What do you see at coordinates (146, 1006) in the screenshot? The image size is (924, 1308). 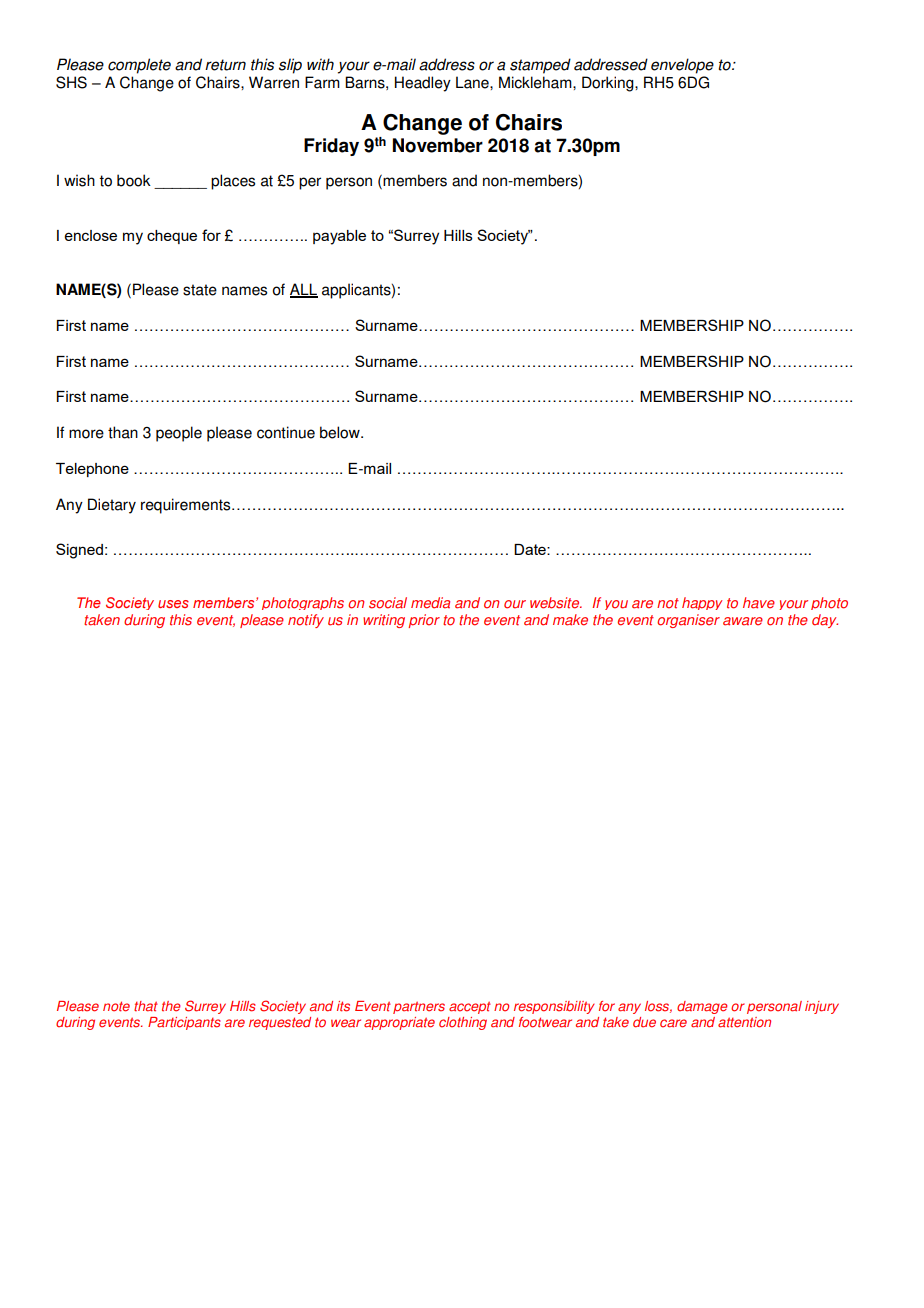 I see `that` at bounding box center [146, 1006].
